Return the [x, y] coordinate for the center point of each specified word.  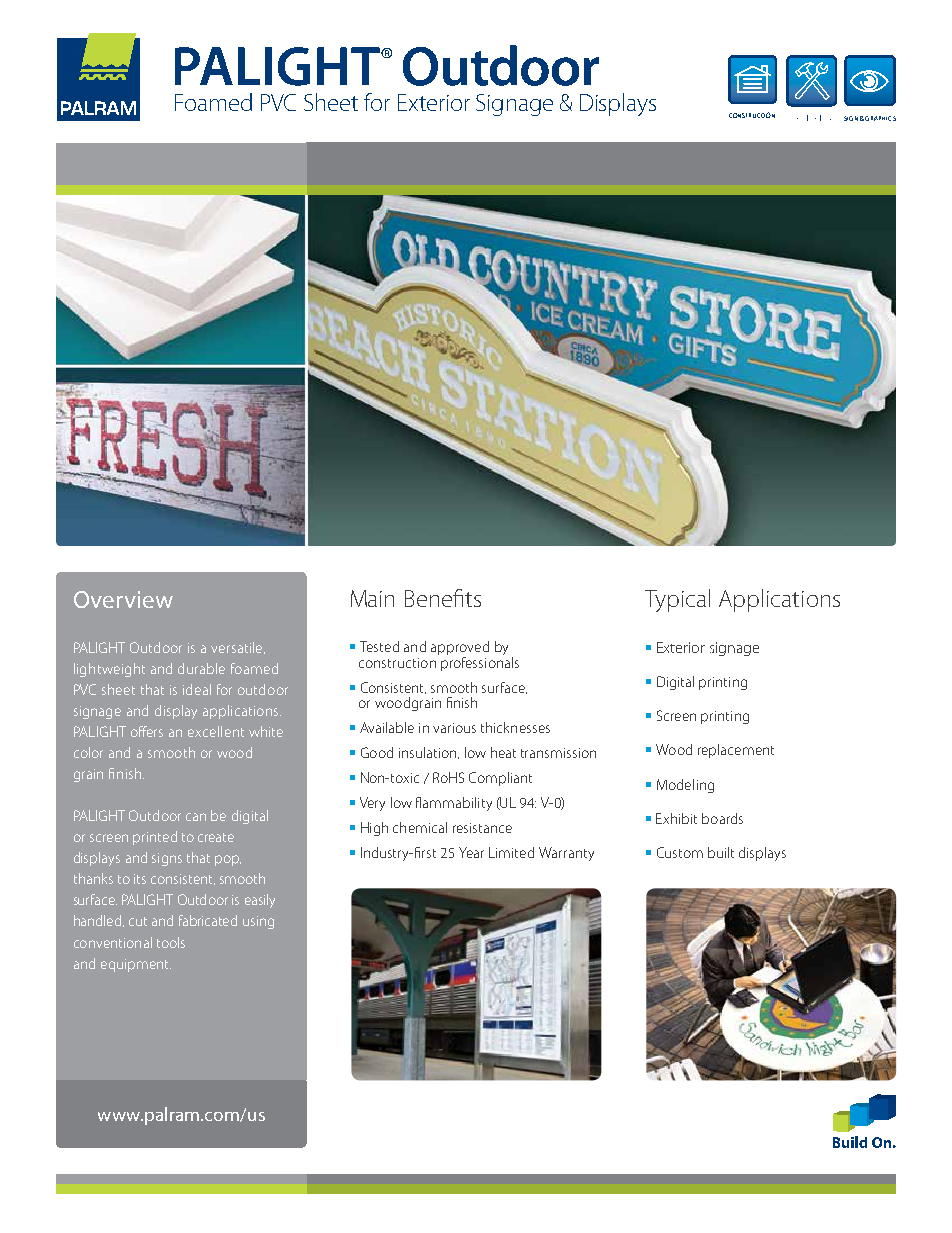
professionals [480, 662]
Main [372, 598]
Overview [123, 599]
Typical [677, 600]
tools [171, 942]
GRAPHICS [880, 118]
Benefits [443, 598]
